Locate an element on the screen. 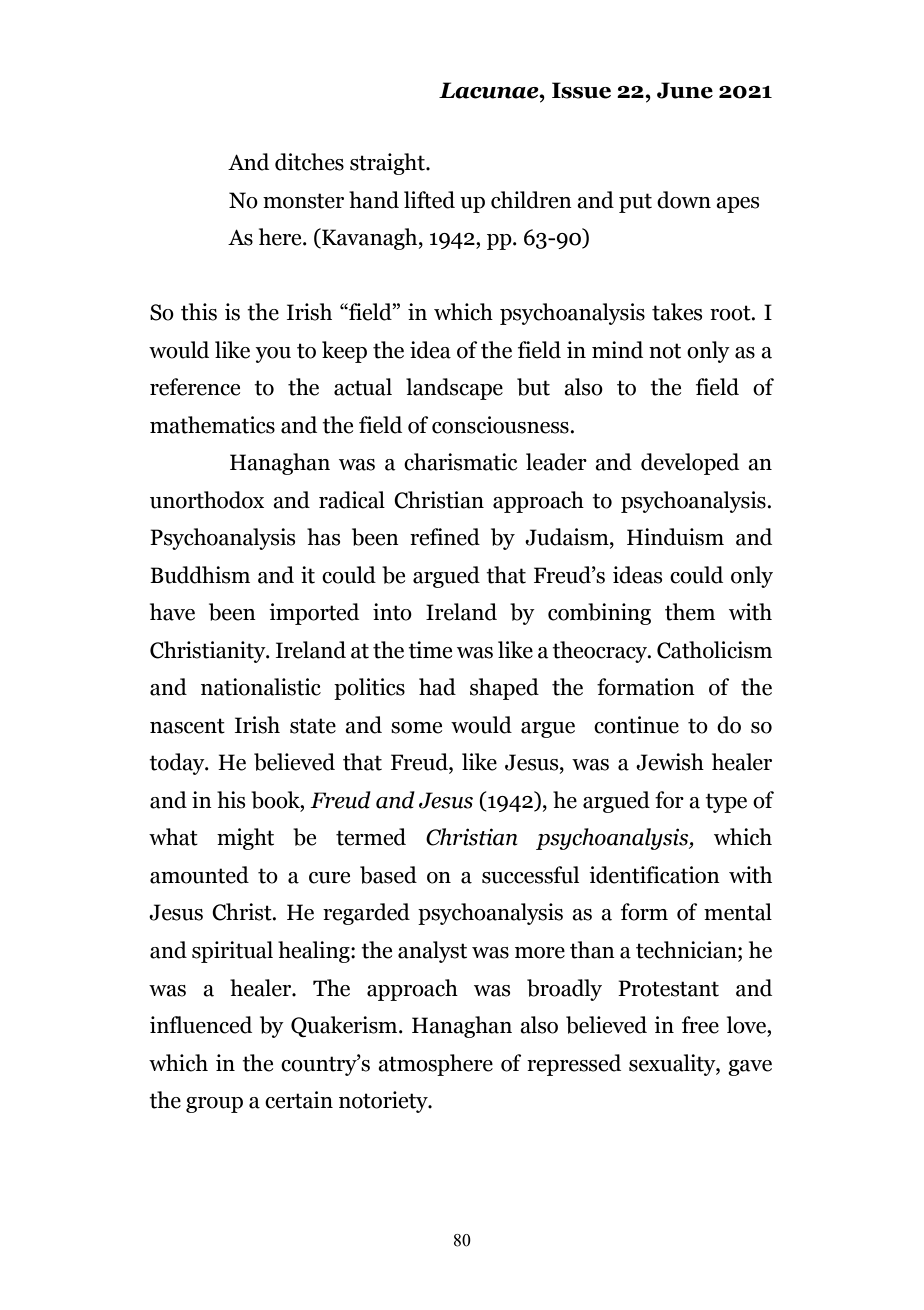  June is located at coordinates (685, 90).
